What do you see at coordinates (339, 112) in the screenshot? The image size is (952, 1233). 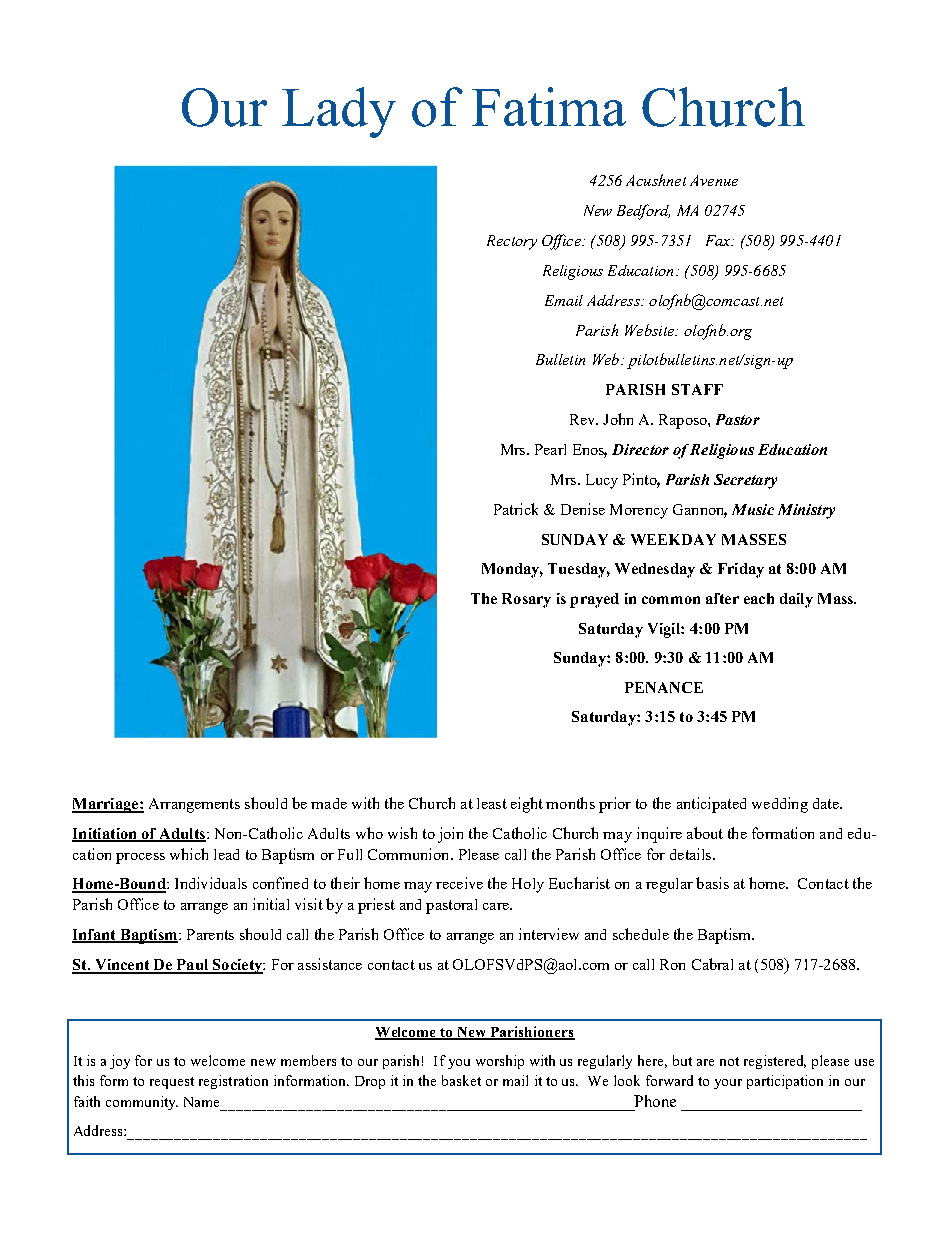 I see `Lady` at bounding box center [339, 112].
